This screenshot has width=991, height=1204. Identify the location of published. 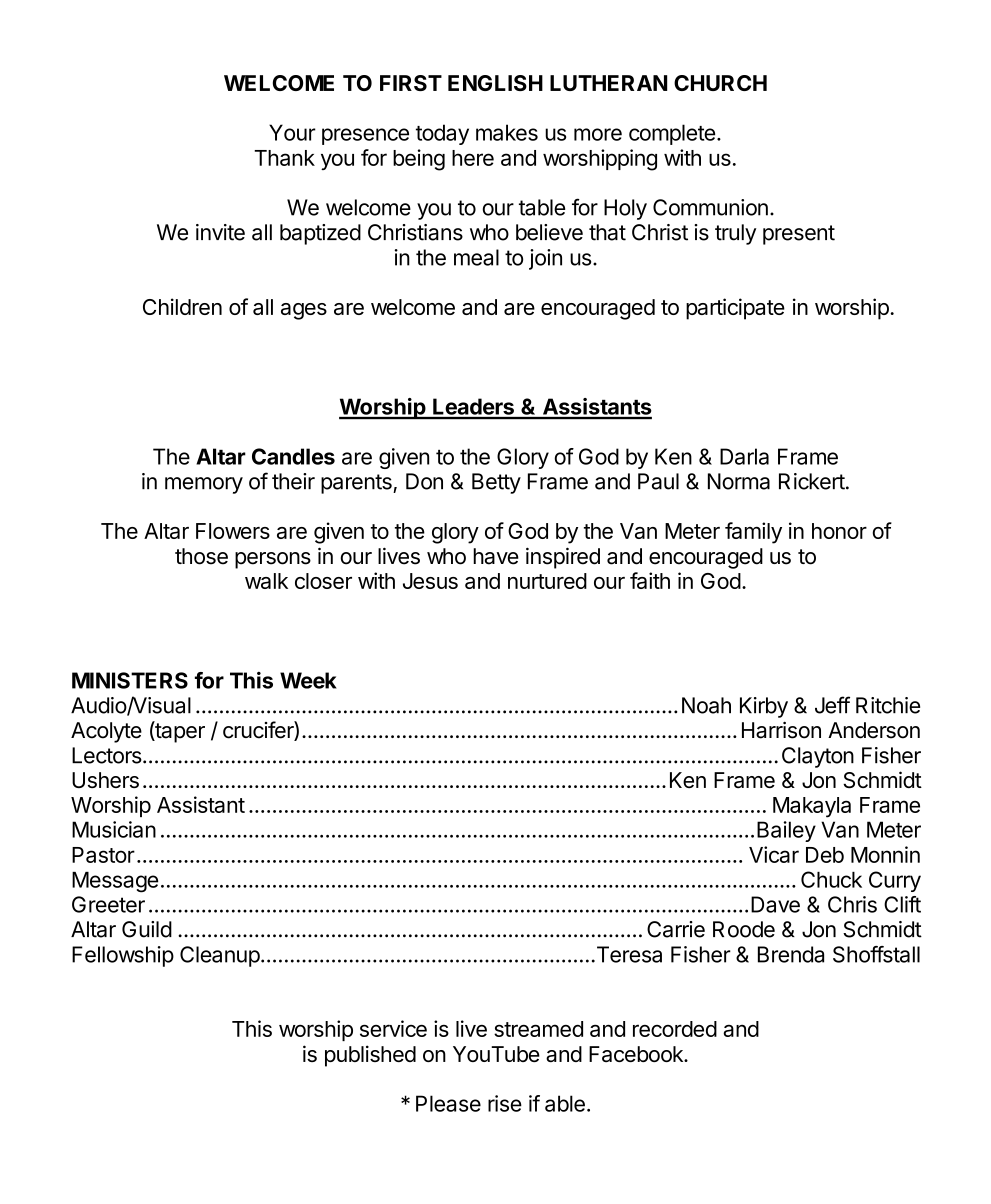
(370, 1056).
